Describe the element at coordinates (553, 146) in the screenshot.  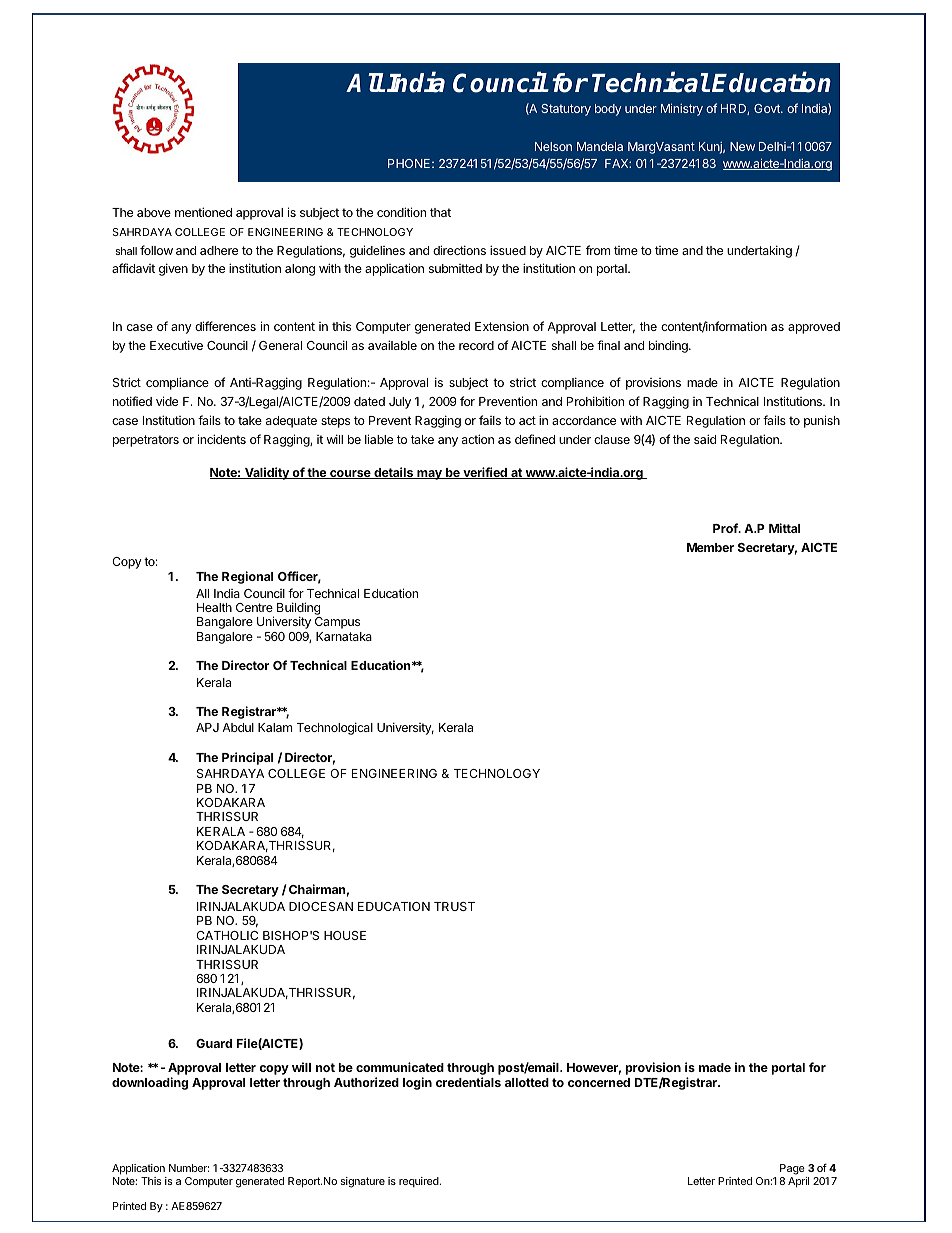
I see `Nelson` at that location.
